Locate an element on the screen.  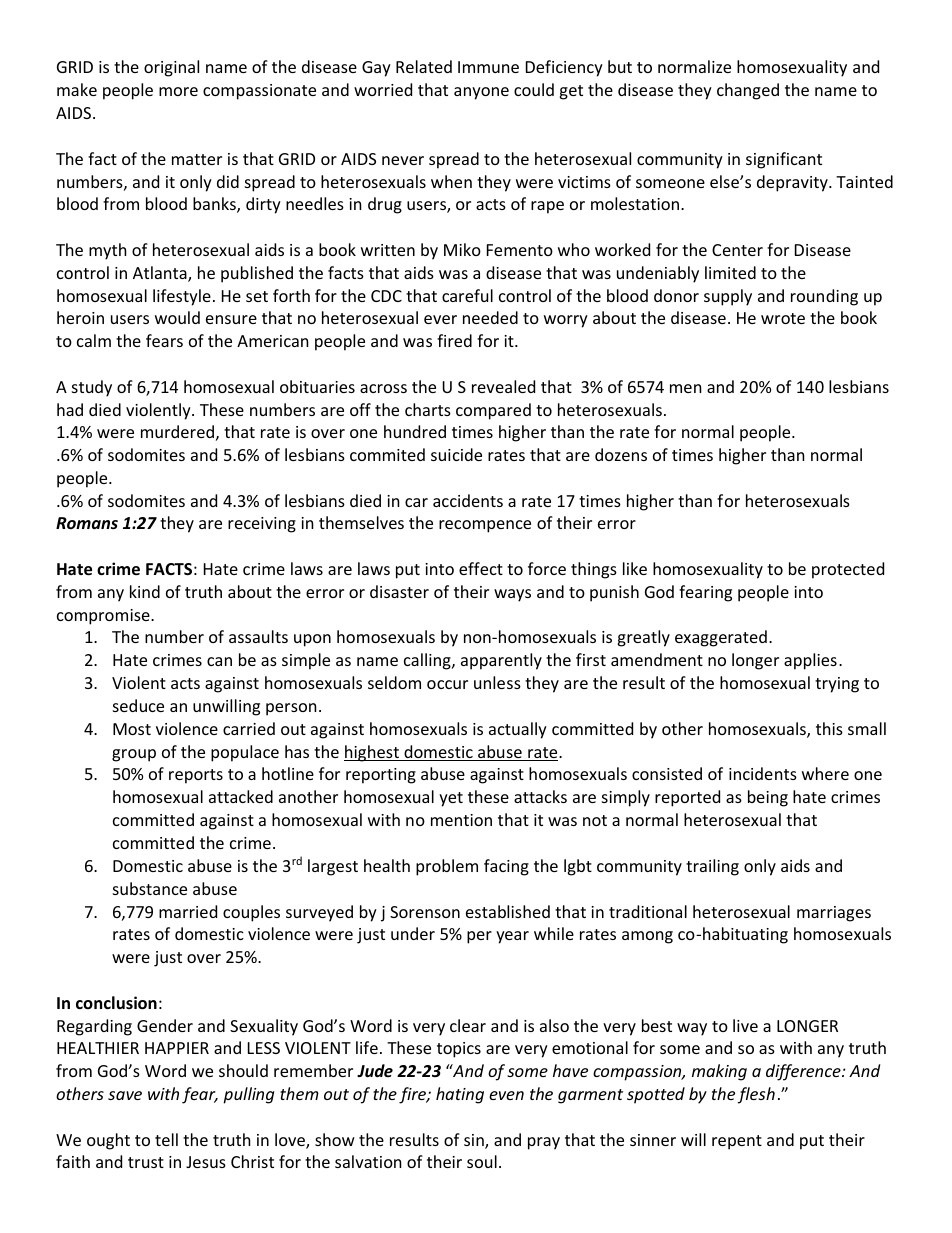
being is located at coordinates (768, 798).
